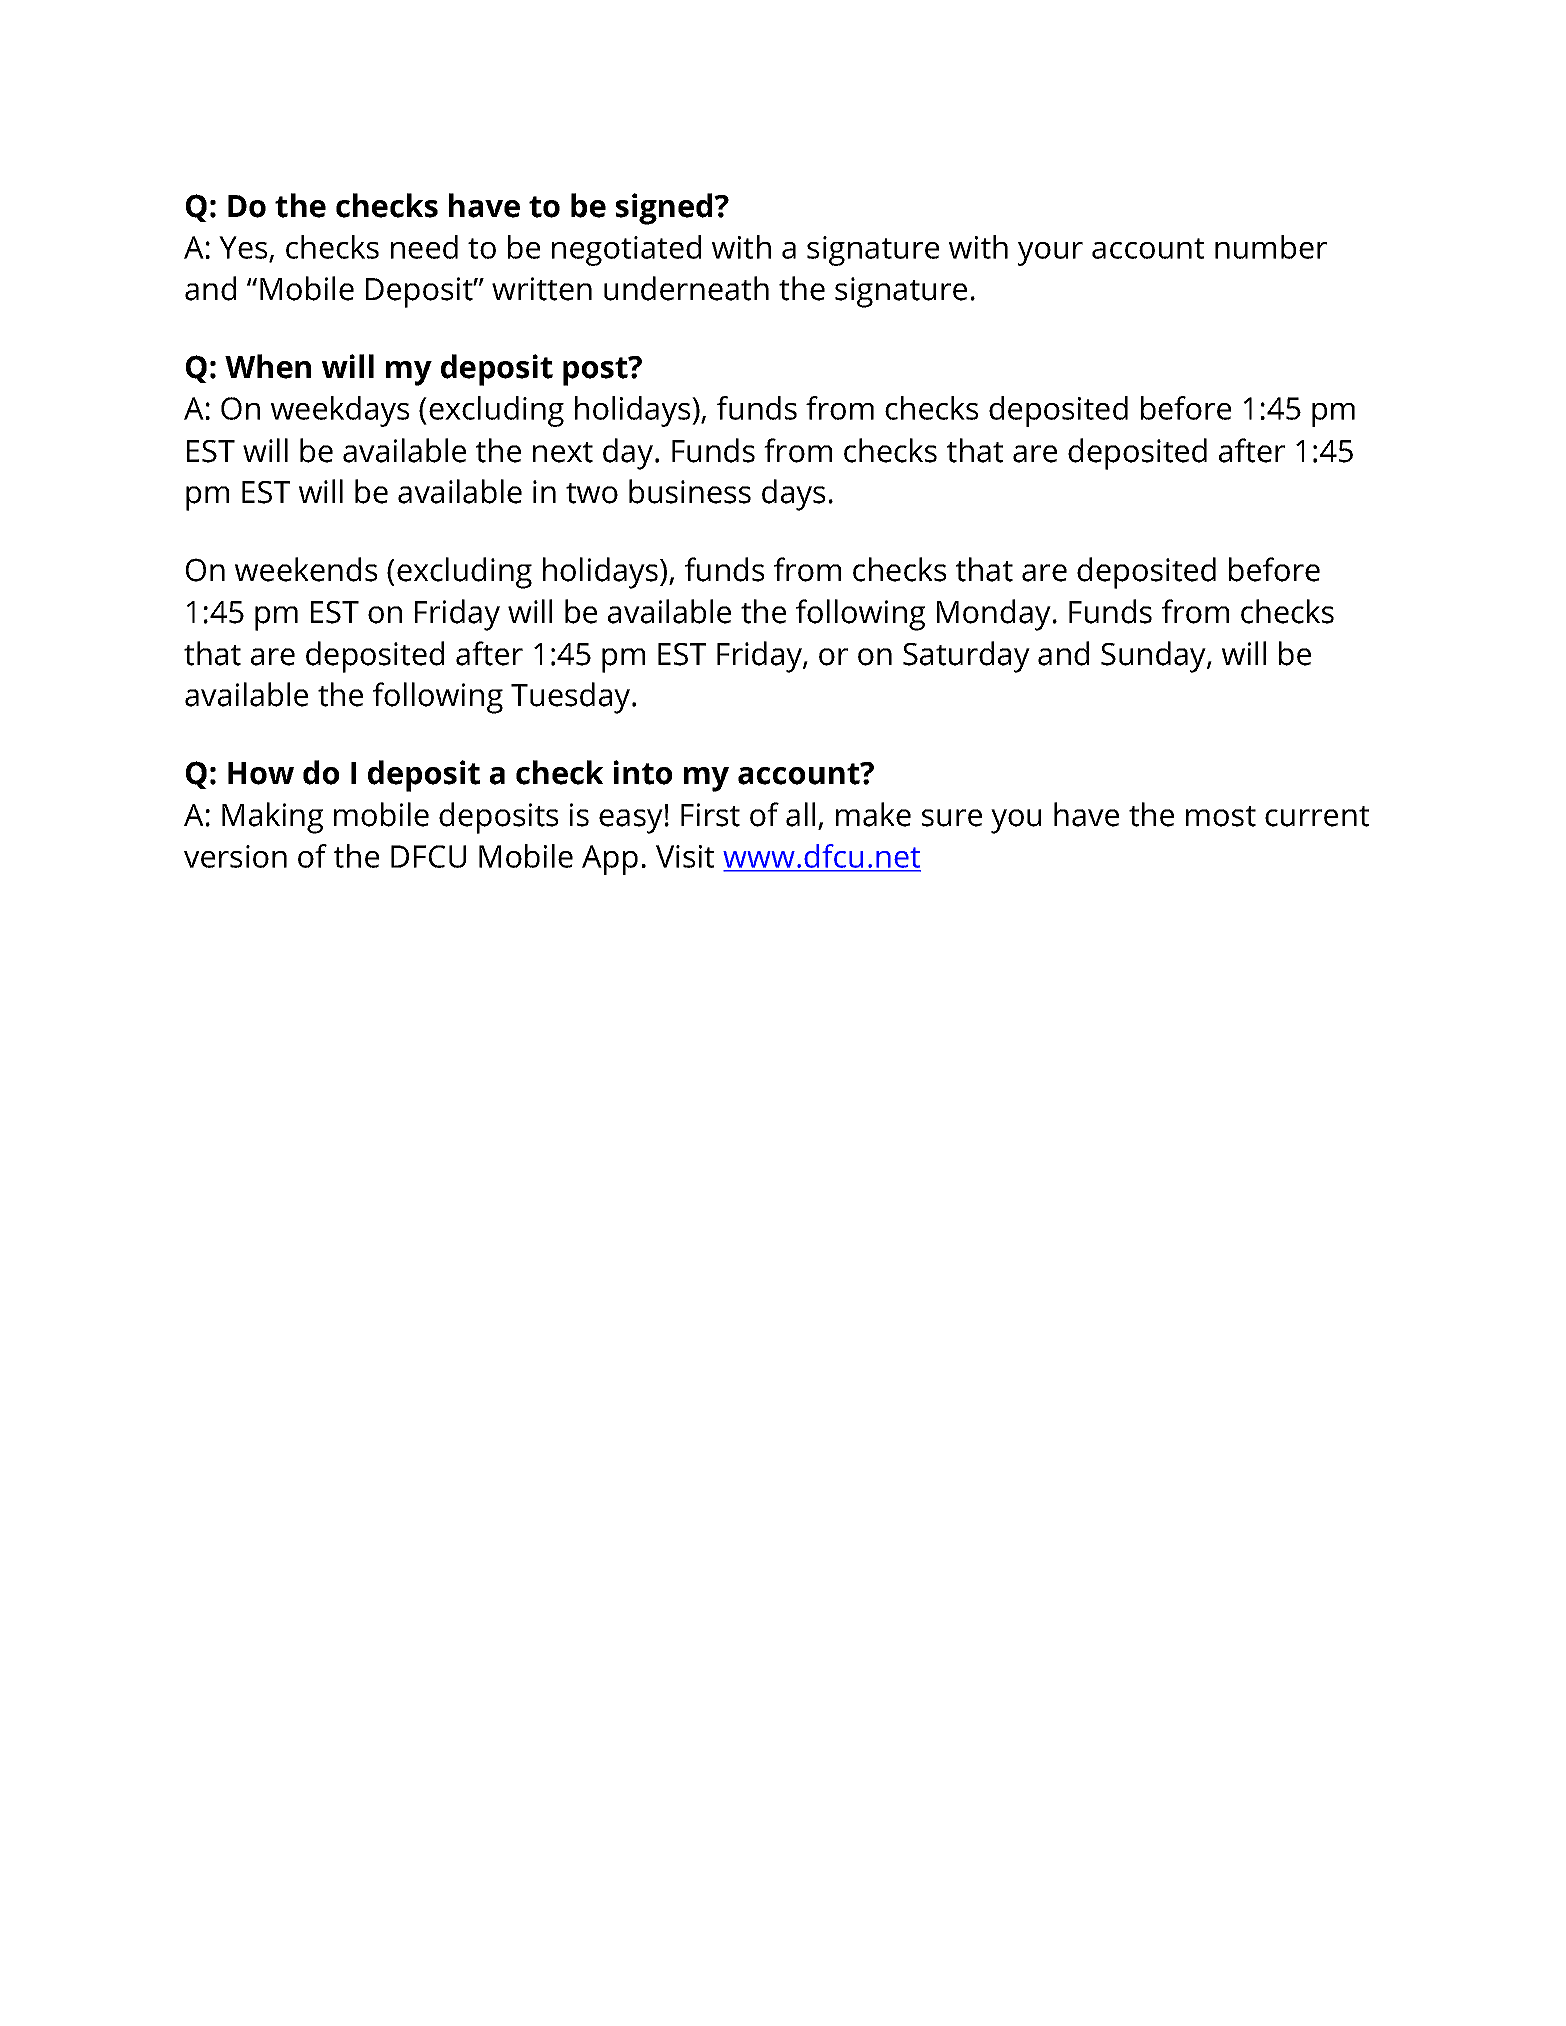 Image resolution: width=1566 pixels, height=2026 pixels. What do you see at coordinates (800, 814) in the page?
I see `all` at bounding box center [800, 814].
